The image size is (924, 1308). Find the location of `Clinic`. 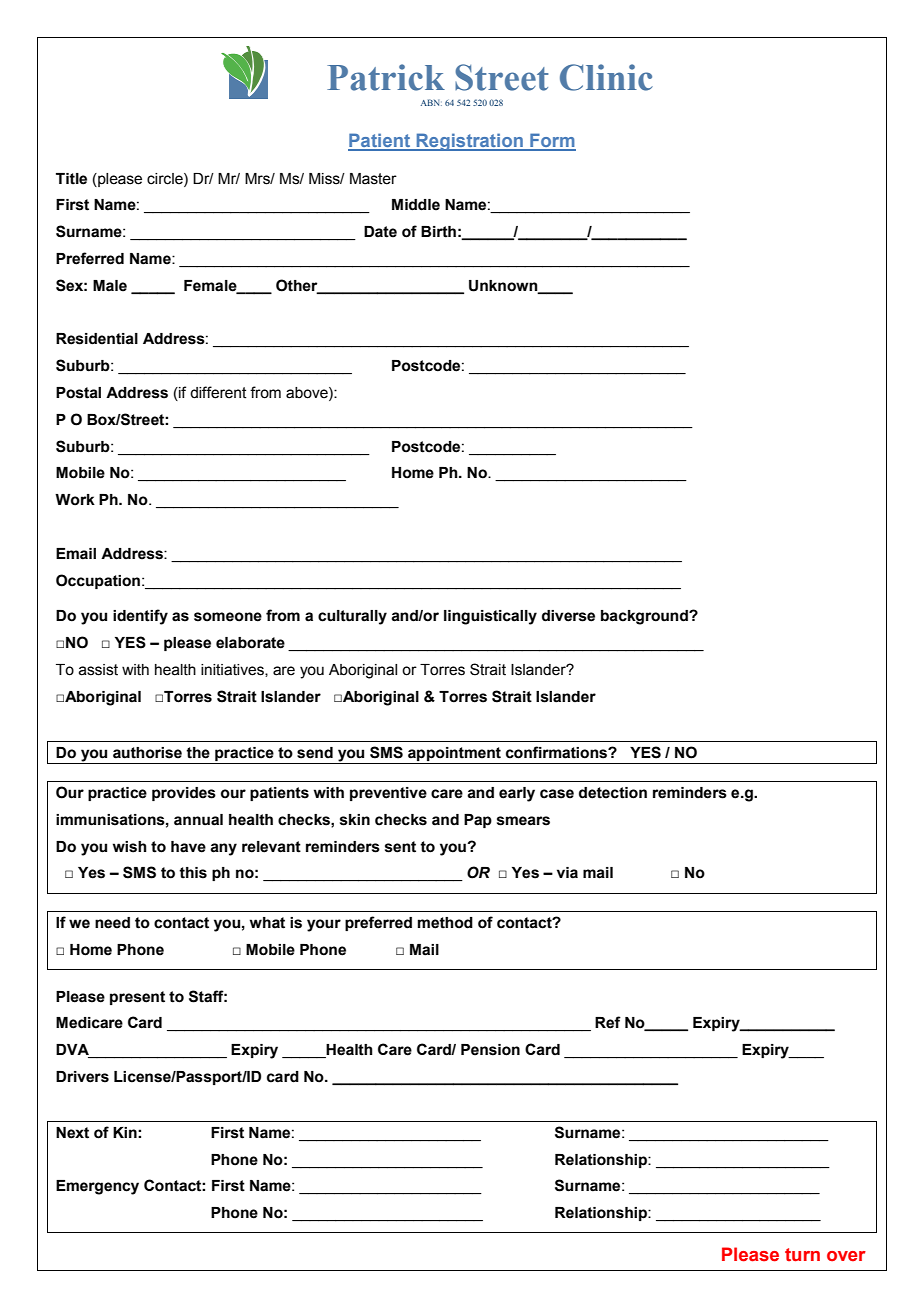

Clinic is located at coordinates (606, 77).
